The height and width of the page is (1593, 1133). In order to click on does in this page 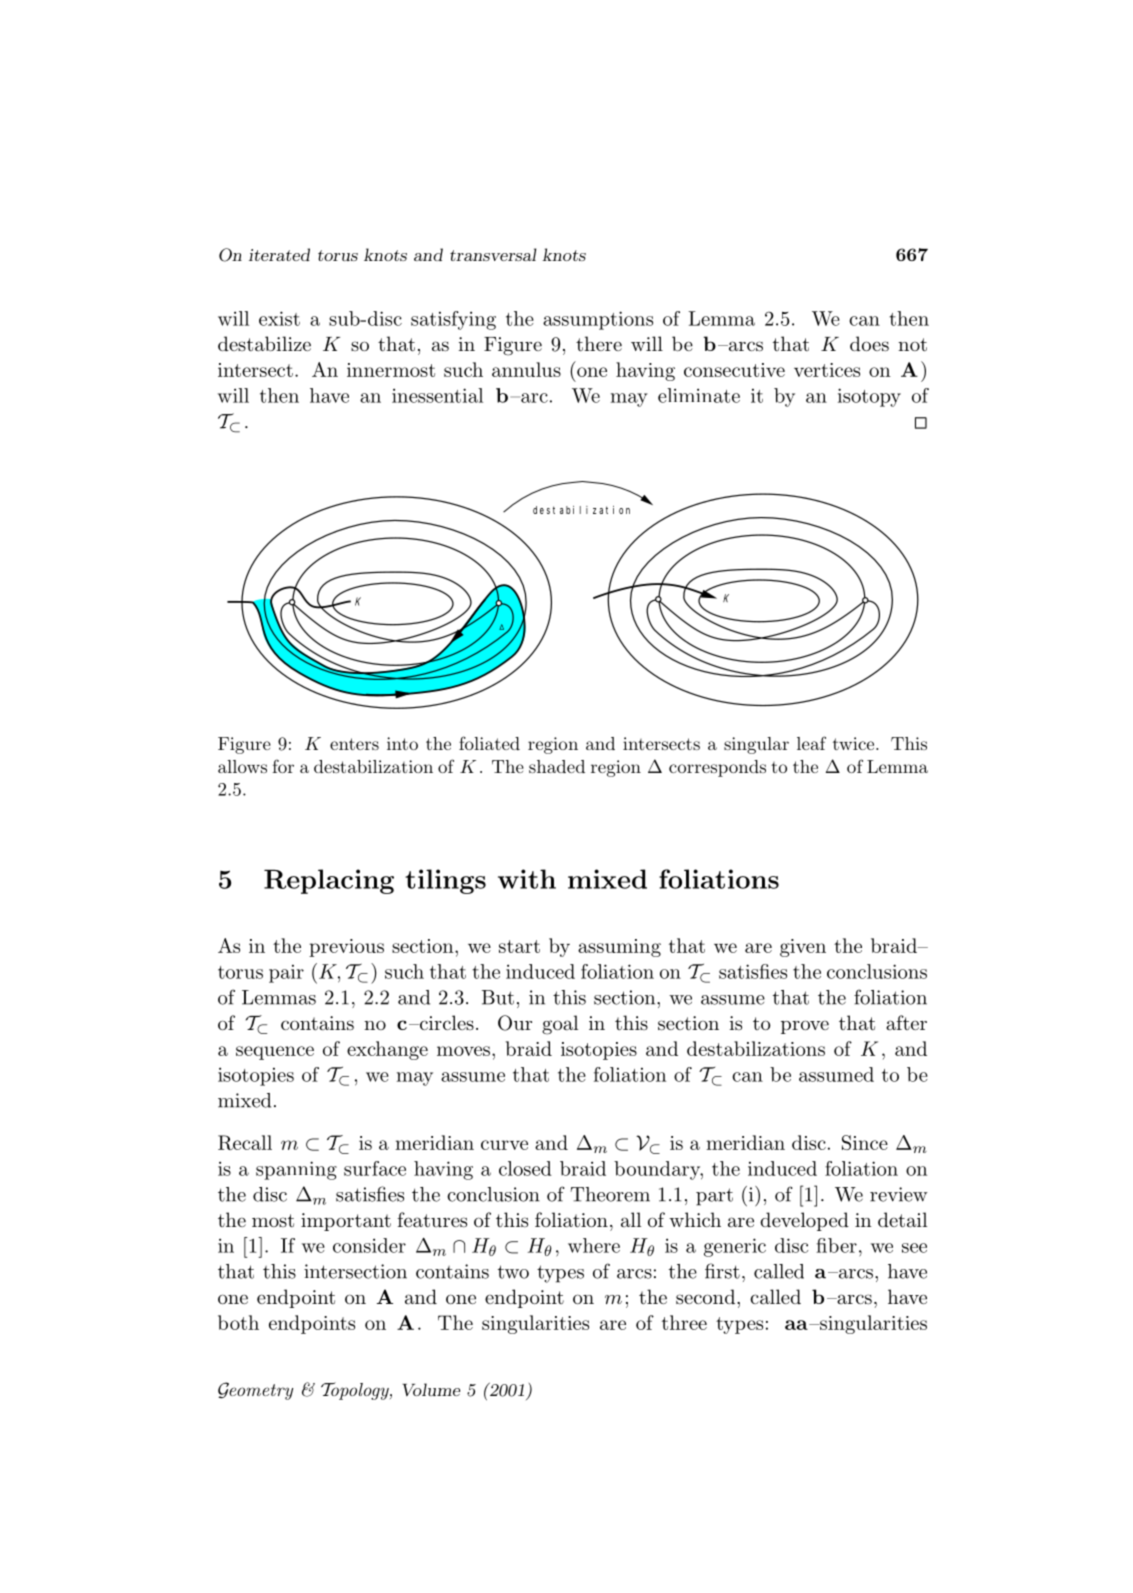, I will do `click(869, 344)`.
